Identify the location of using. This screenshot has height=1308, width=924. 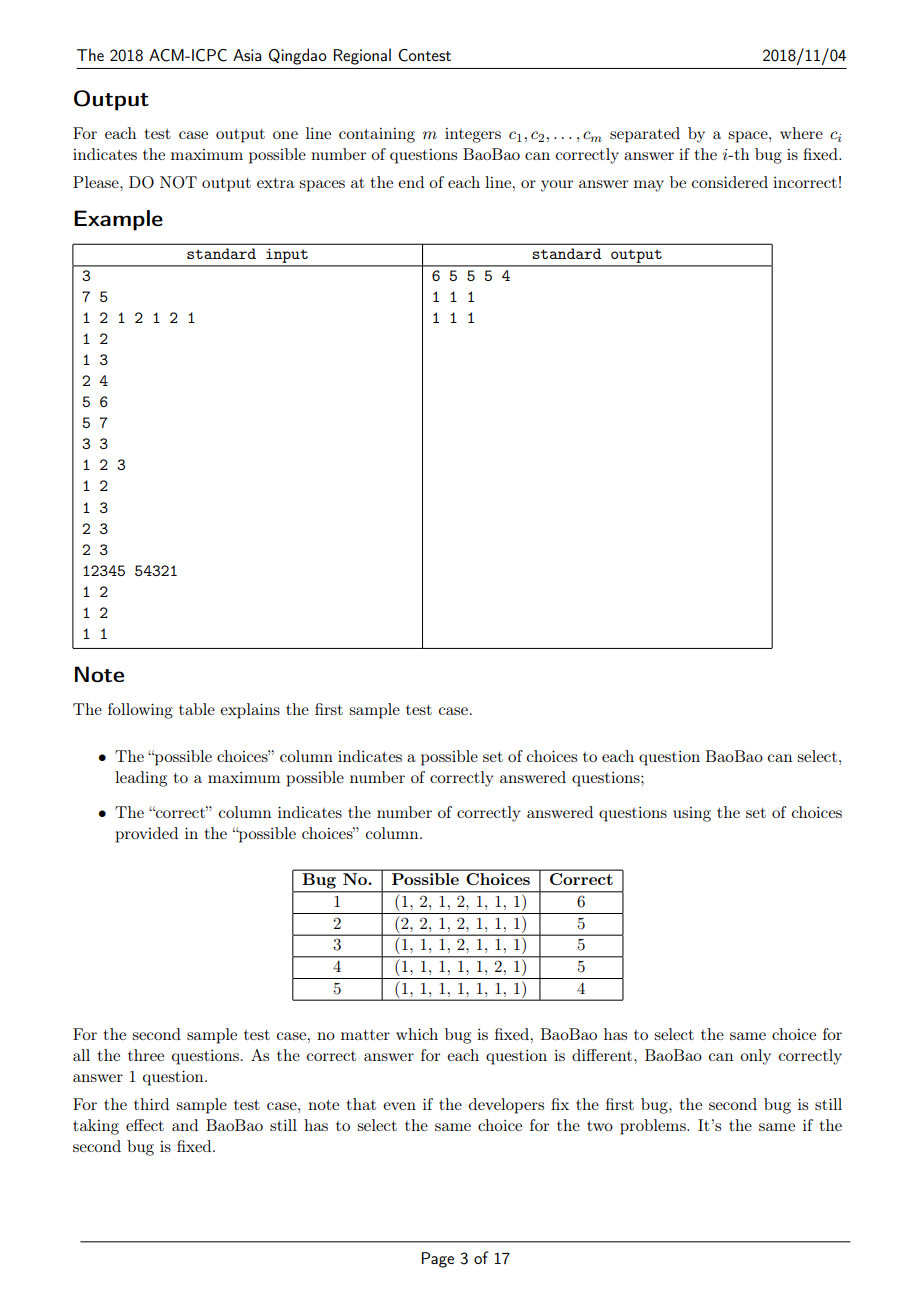
(692, 814).
